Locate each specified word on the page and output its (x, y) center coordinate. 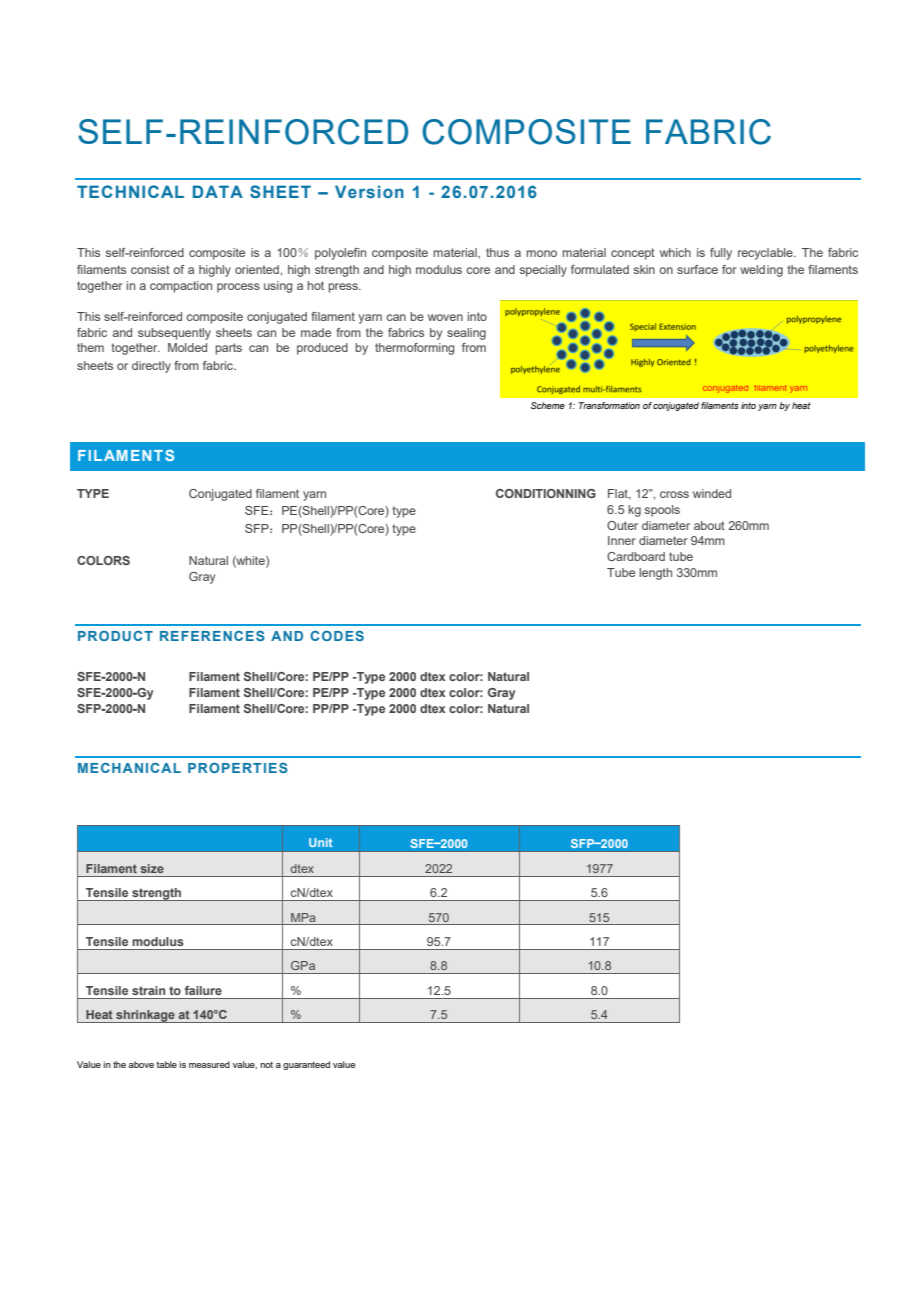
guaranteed (306, 1065)
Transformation (609, 405)
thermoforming (414, 349)
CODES (337, 636)
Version (369, 191)
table (167, 1064)
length (655, 574)
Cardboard (636, 556)
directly (151, 367)
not (267, 1064)
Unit (320, 842)
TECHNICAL (130, 191)
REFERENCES (212, 636)
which (675, 252)
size (152, 868)
